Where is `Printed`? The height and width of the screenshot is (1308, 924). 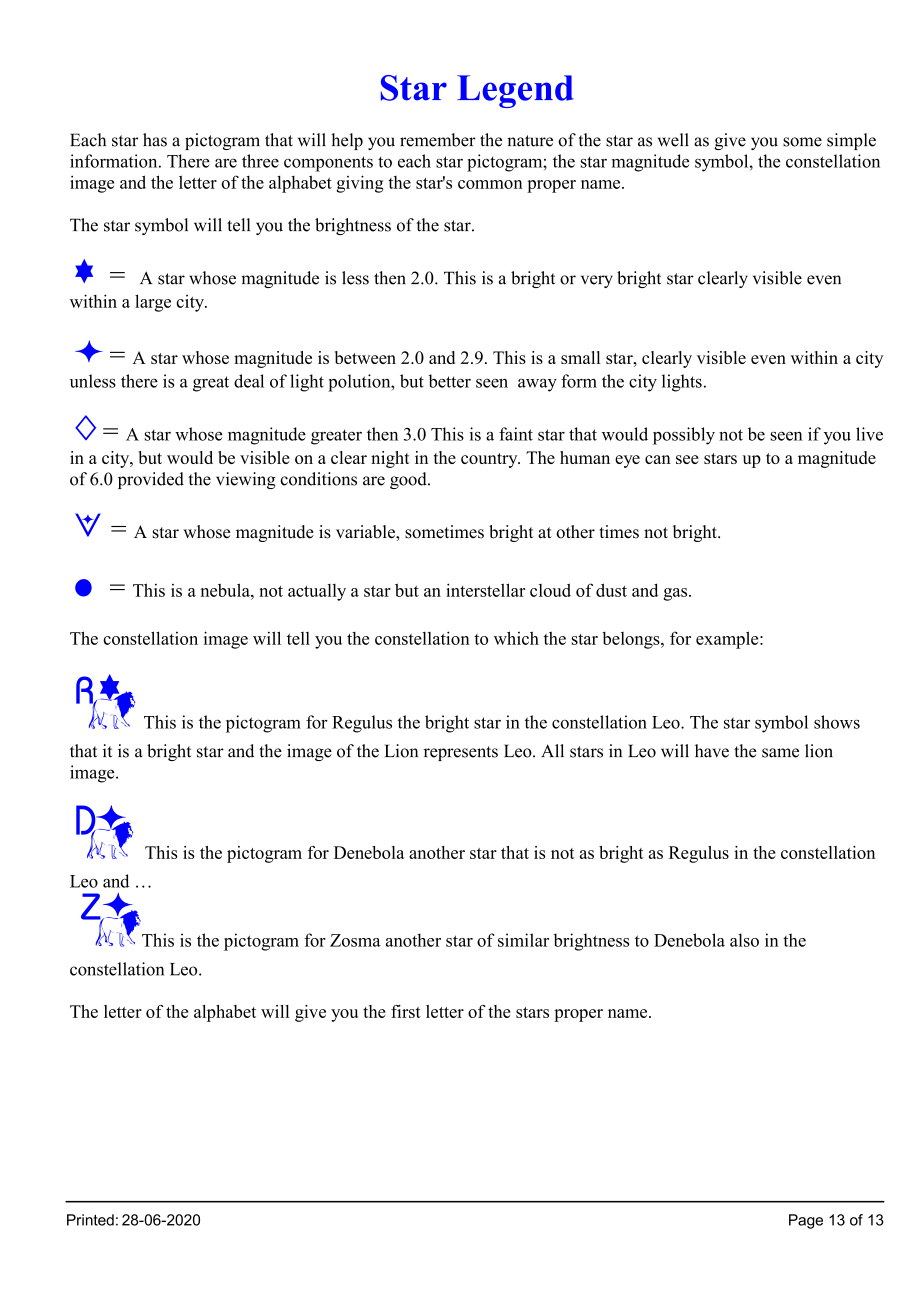
Printed is located at coordinates (90, 1220).
